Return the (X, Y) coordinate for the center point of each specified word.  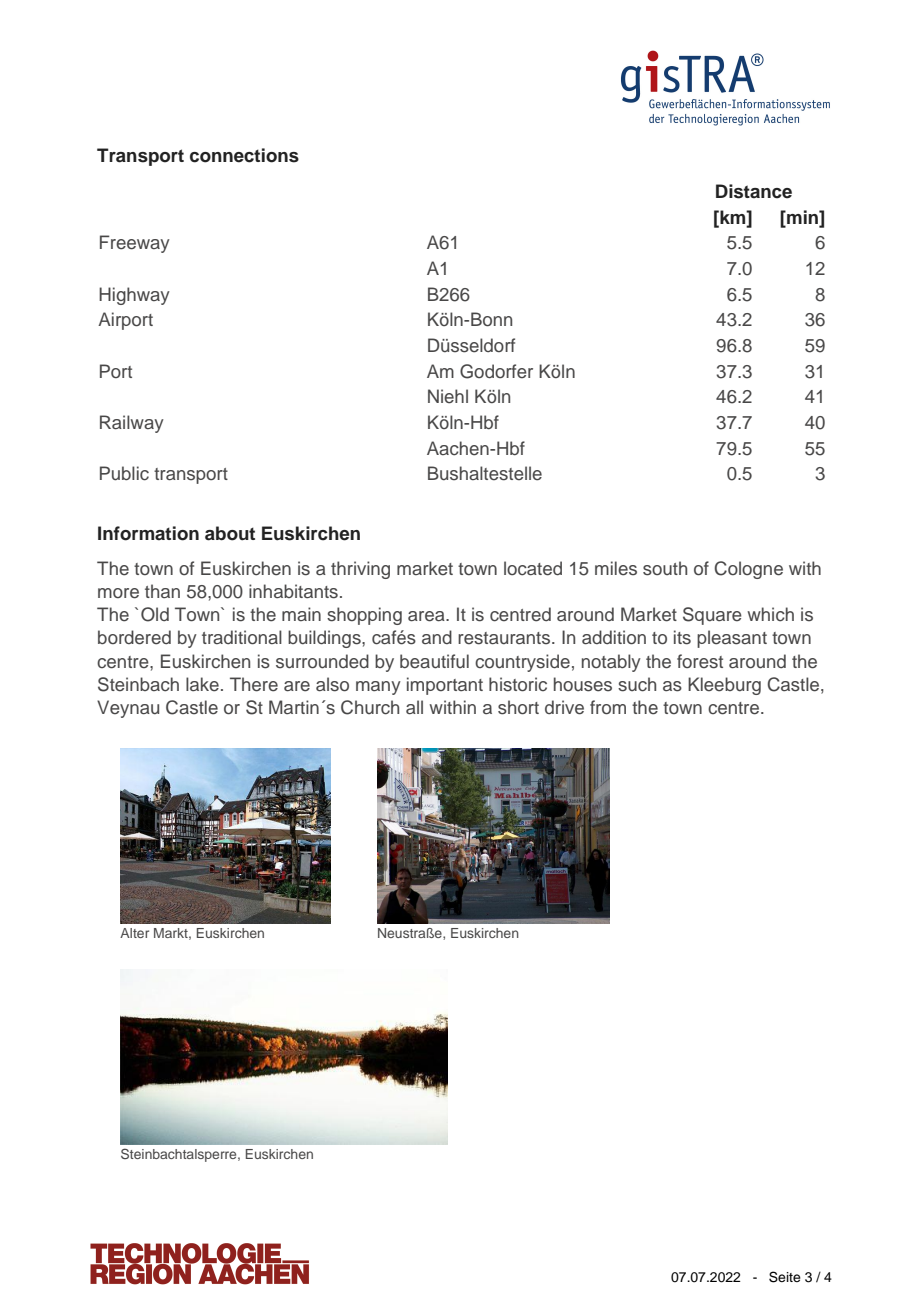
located (533, 568)
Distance (754, 191)
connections (244, 155)
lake (202, 684)
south (665, 568)
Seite (785, 1277)
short (518, 707)
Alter (134, 933)
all (414, 707)
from (608, 707)
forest (700, 661)
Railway (132, 424)
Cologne (748, 570)
